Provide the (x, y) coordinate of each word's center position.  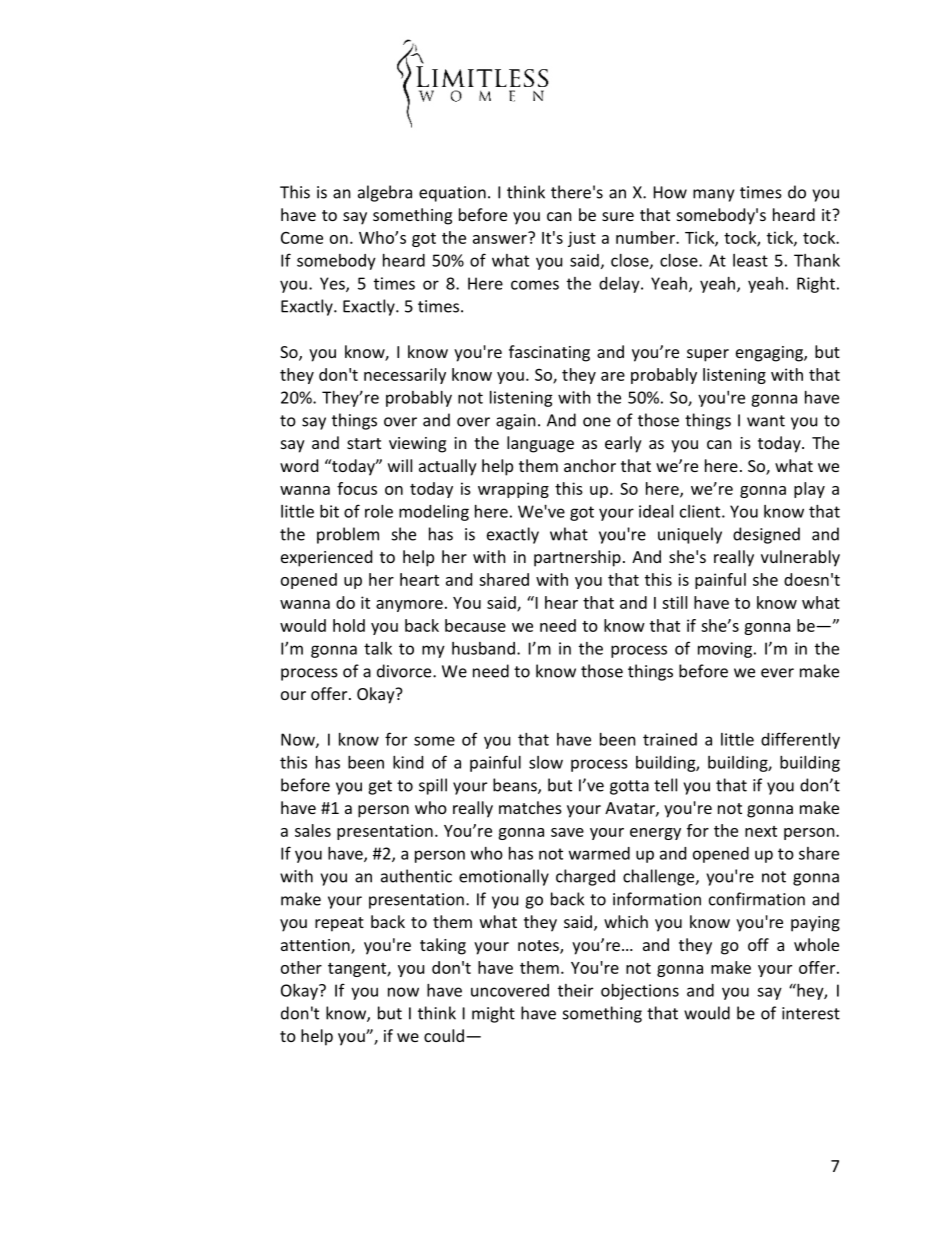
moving (725, 650)
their (575, 990)
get (380, 787)
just (582, 239)
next (761, 831)
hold (349, 625)
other (301, 967)
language (540, 444)
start (364, 443)
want (766, 421)
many (713, 195)
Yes (333, 284)
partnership (577, 558)
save (567, 832)
